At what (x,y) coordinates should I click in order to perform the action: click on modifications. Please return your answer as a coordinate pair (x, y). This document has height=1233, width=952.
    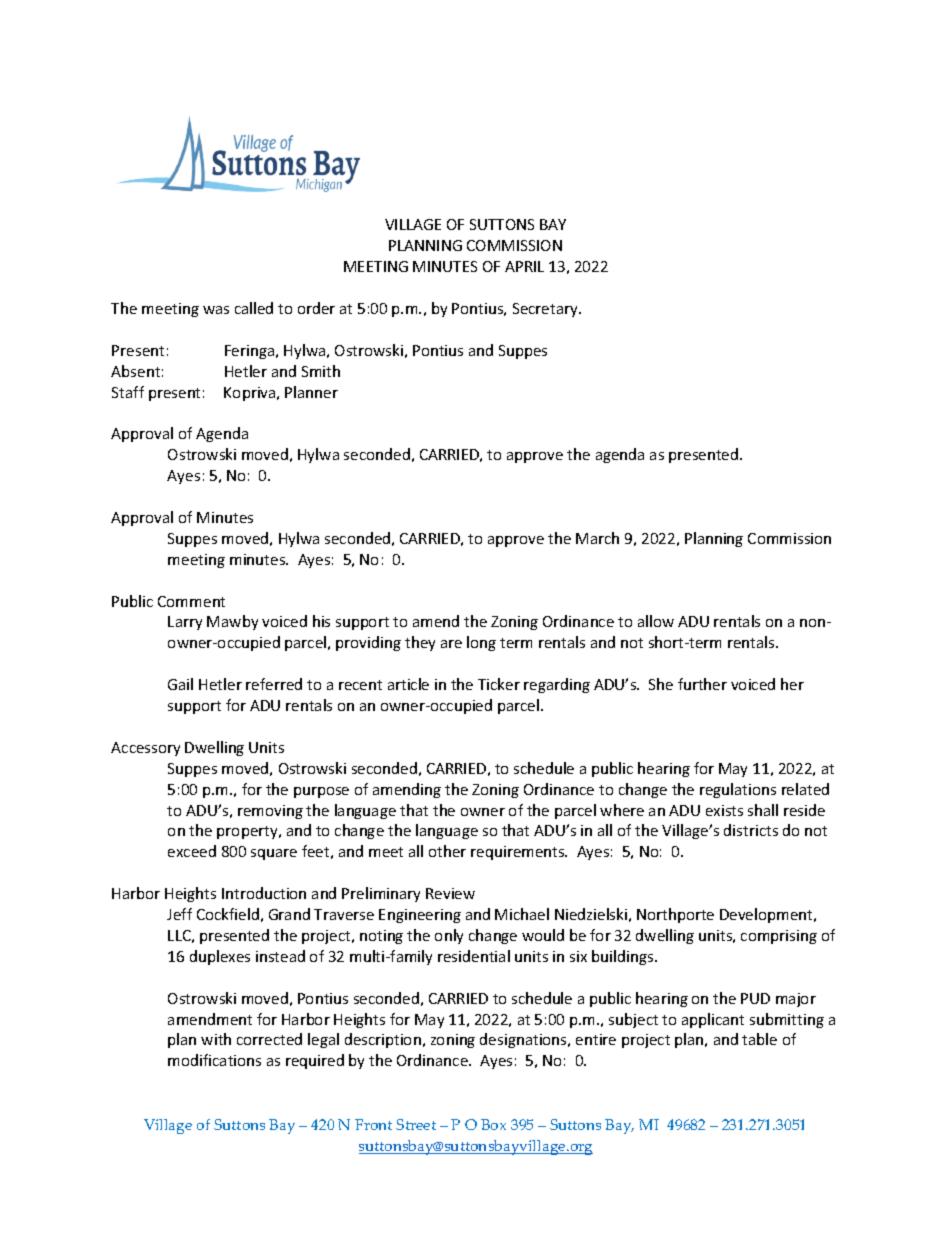
    Looking at the image, I should click on (214, 1060).
